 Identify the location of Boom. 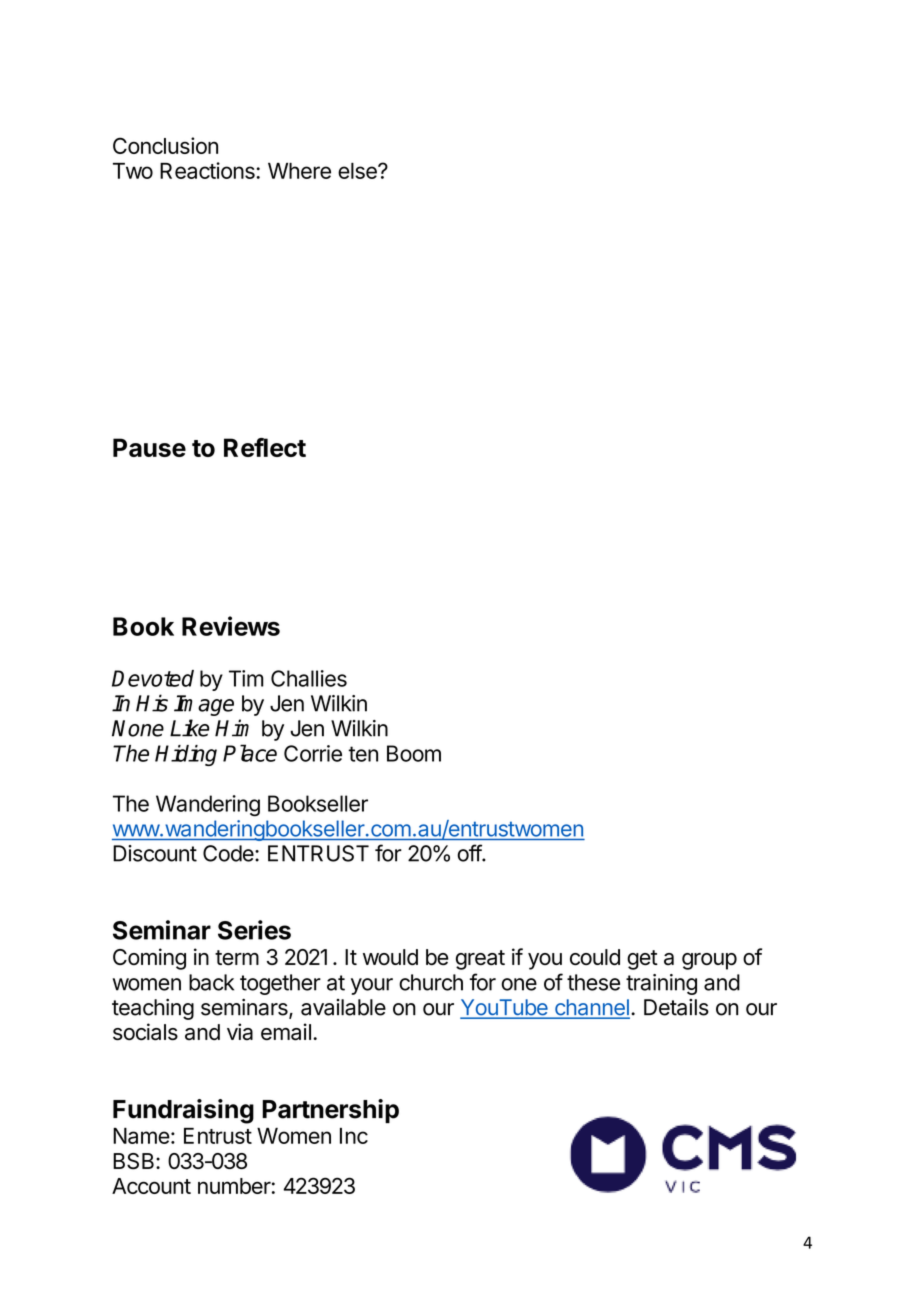
(414, 753).
